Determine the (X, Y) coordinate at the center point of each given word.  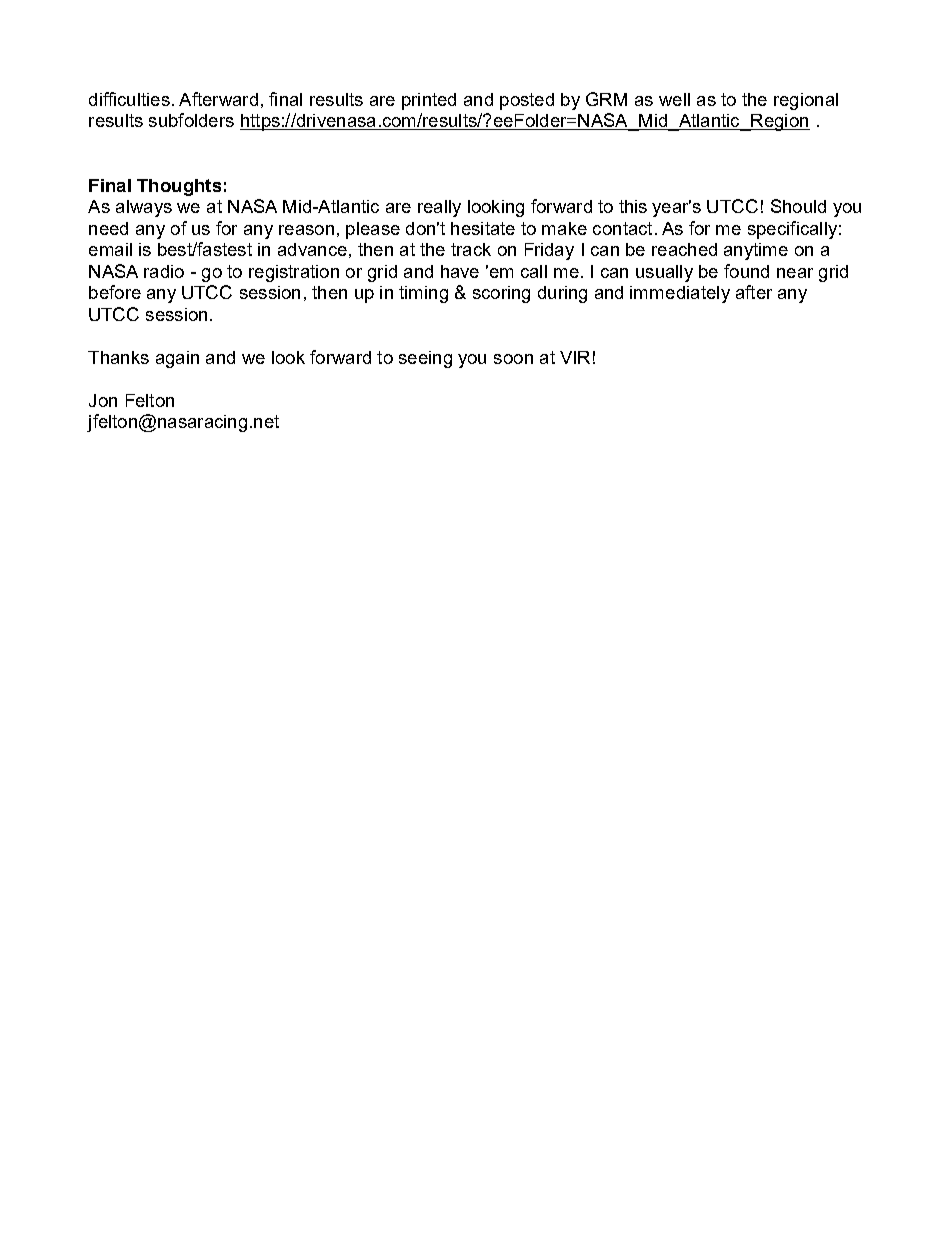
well (674, 99)
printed (429, 101)
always (144, 208)
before (115, 292)
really (439, 208)
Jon (103, 400)
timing (423, 294)
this (633, 206)
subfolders (191, 120)
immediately (680, 294)
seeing (425, 359)
